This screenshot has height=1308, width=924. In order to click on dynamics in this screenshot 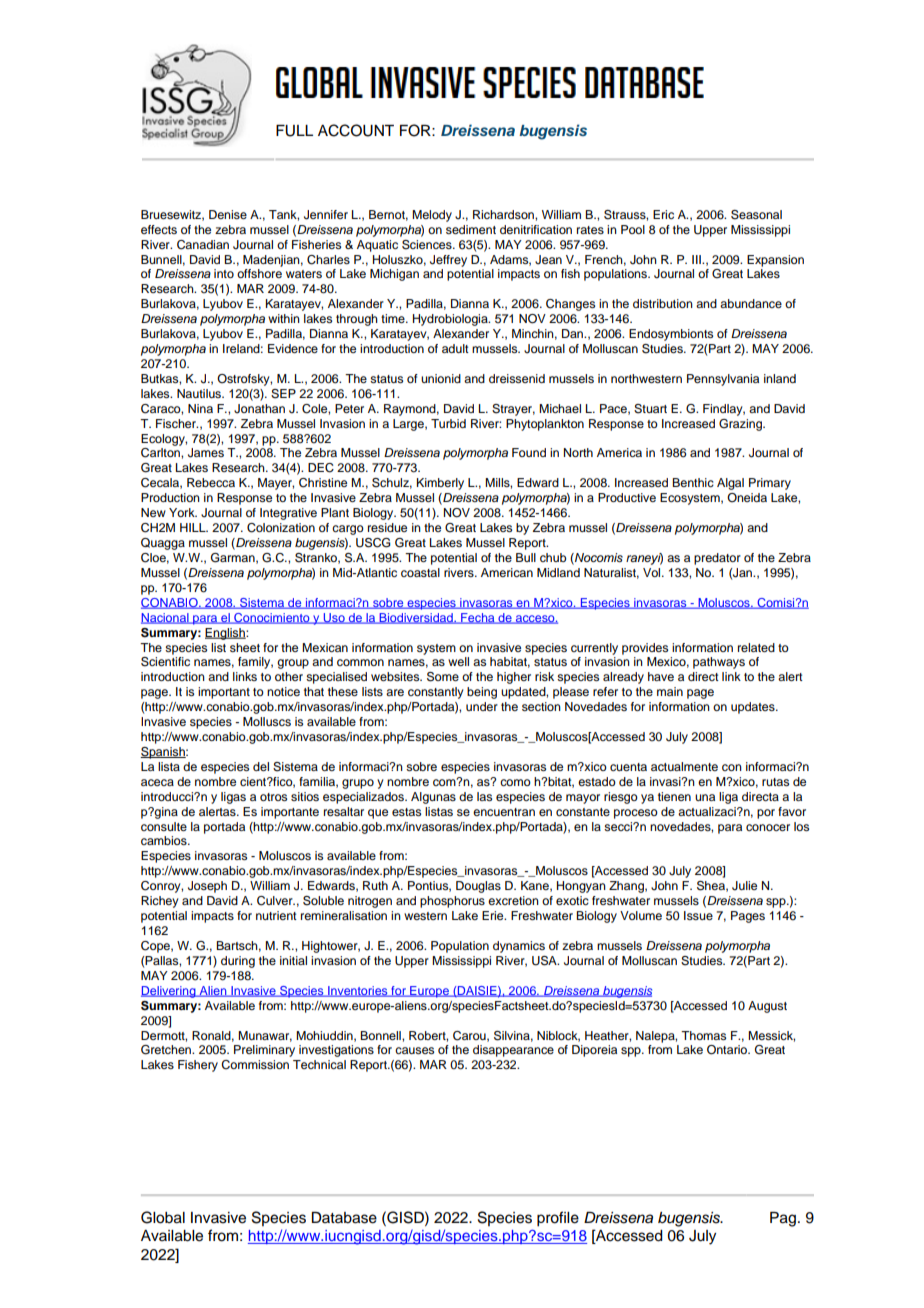, I will do `click(519, 947)`.
